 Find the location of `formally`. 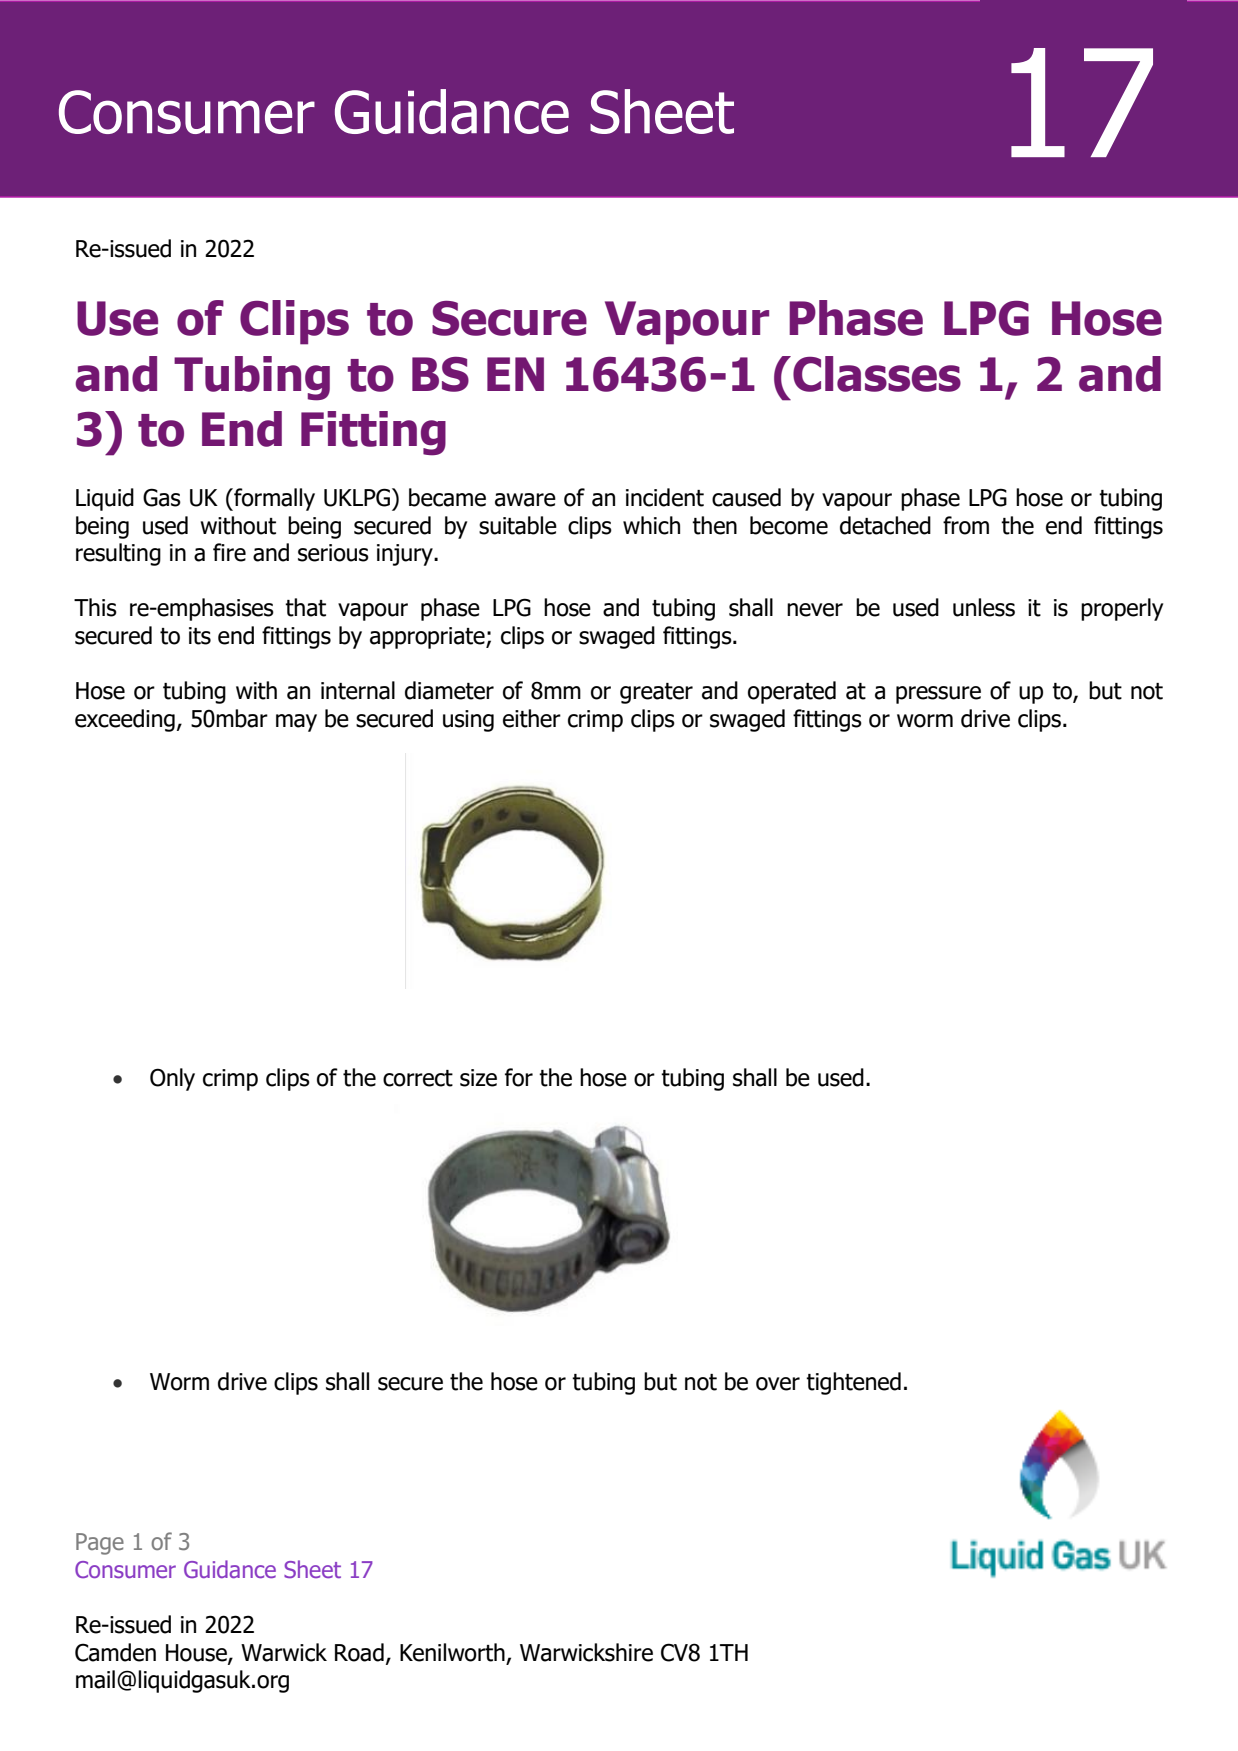

formally is located at coordinates (273, 499).
